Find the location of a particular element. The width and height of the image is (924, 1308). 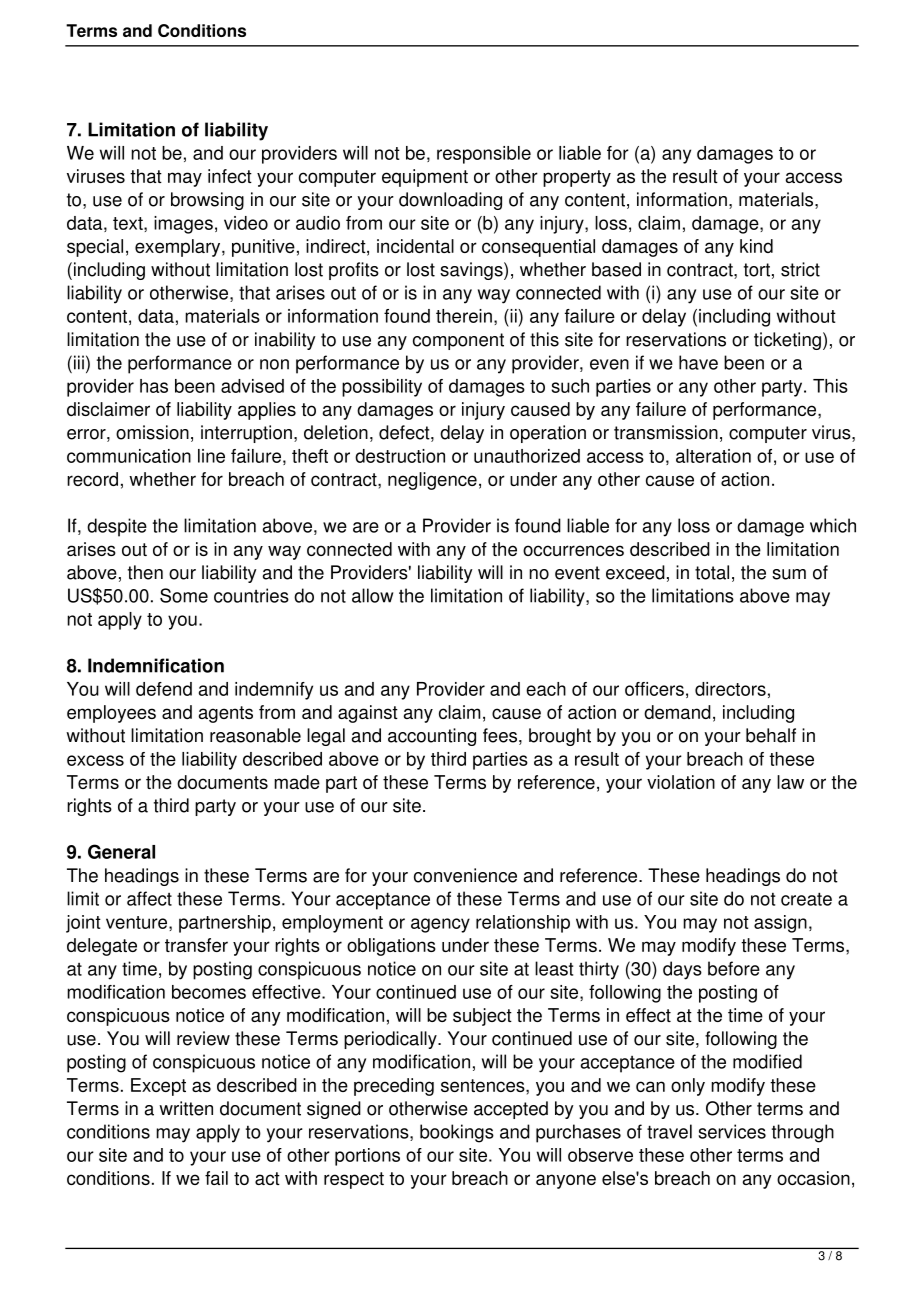

written is located at coordinates (186, 1108).
